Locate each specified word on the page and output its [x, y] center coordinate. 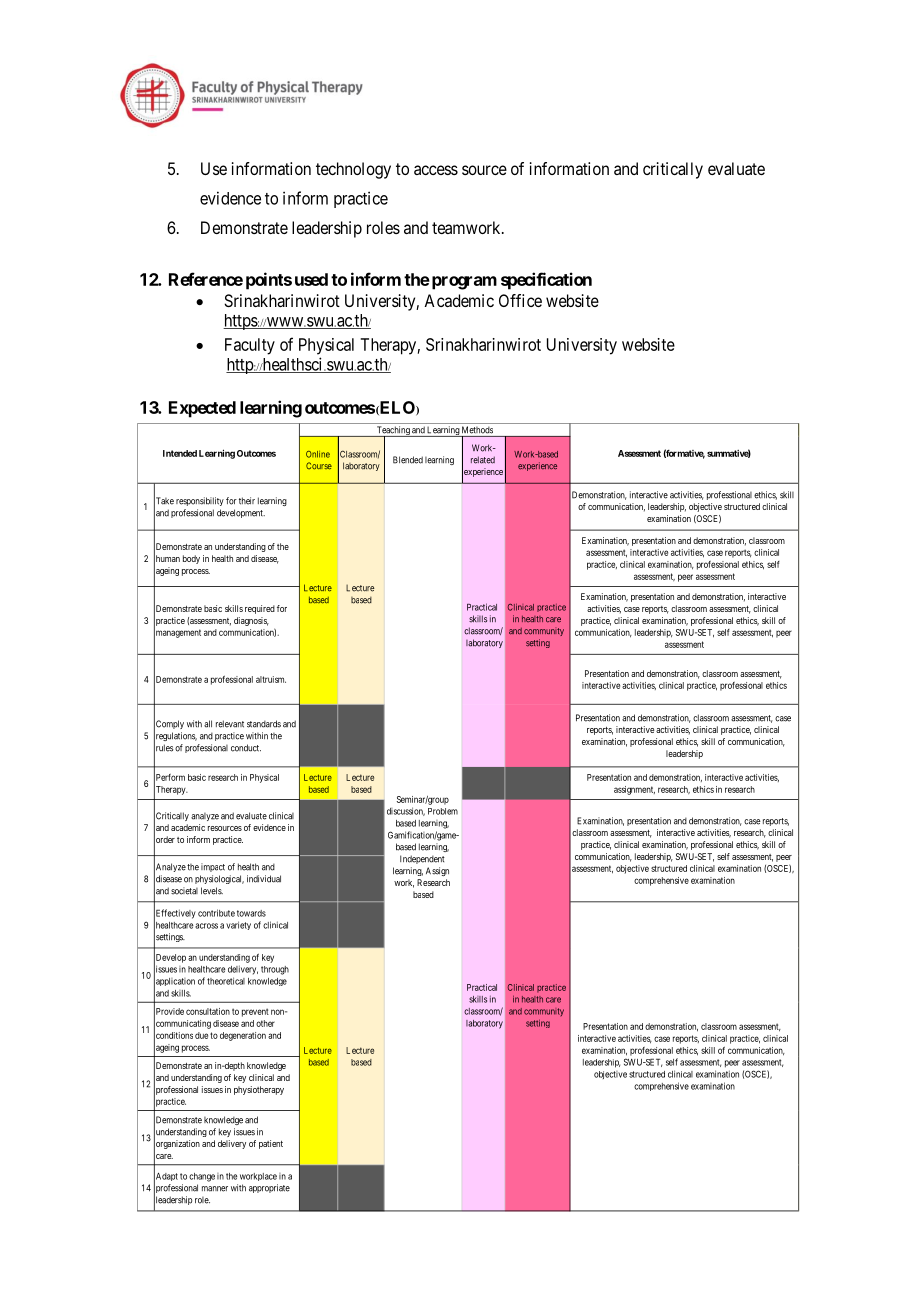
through [275, 970]
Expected [202, 409]
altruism [271, 679]
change [202, 1177]
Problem [443, 811]
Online [318, 454]
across [206, 926]
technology [353, 170]
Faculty [250, 346]
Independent [422, 859]
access [436, 170]
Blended [408, 460]
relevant [230, 724]
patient [271, 1144]
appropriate [269, 1188]
